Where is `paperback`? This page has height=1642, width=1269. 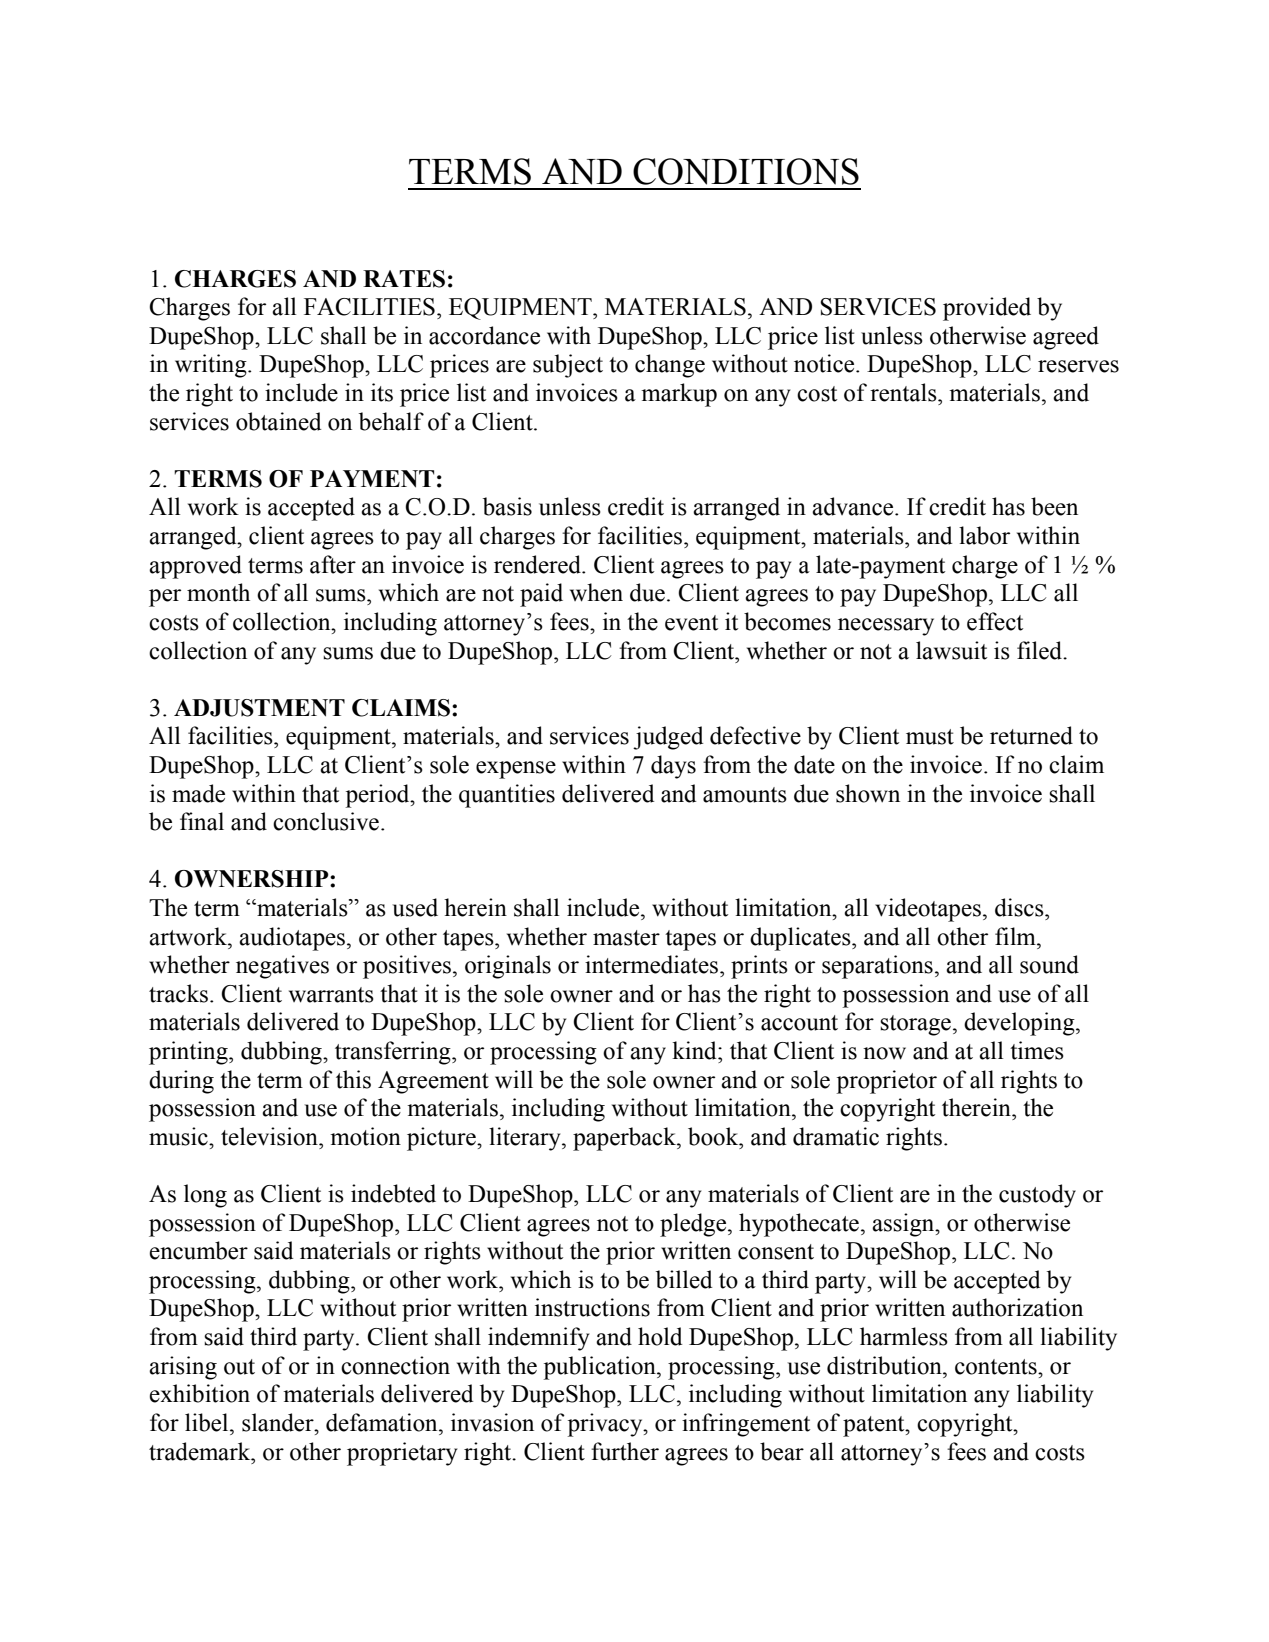
paperback is located at coordinates (625, 1139).
